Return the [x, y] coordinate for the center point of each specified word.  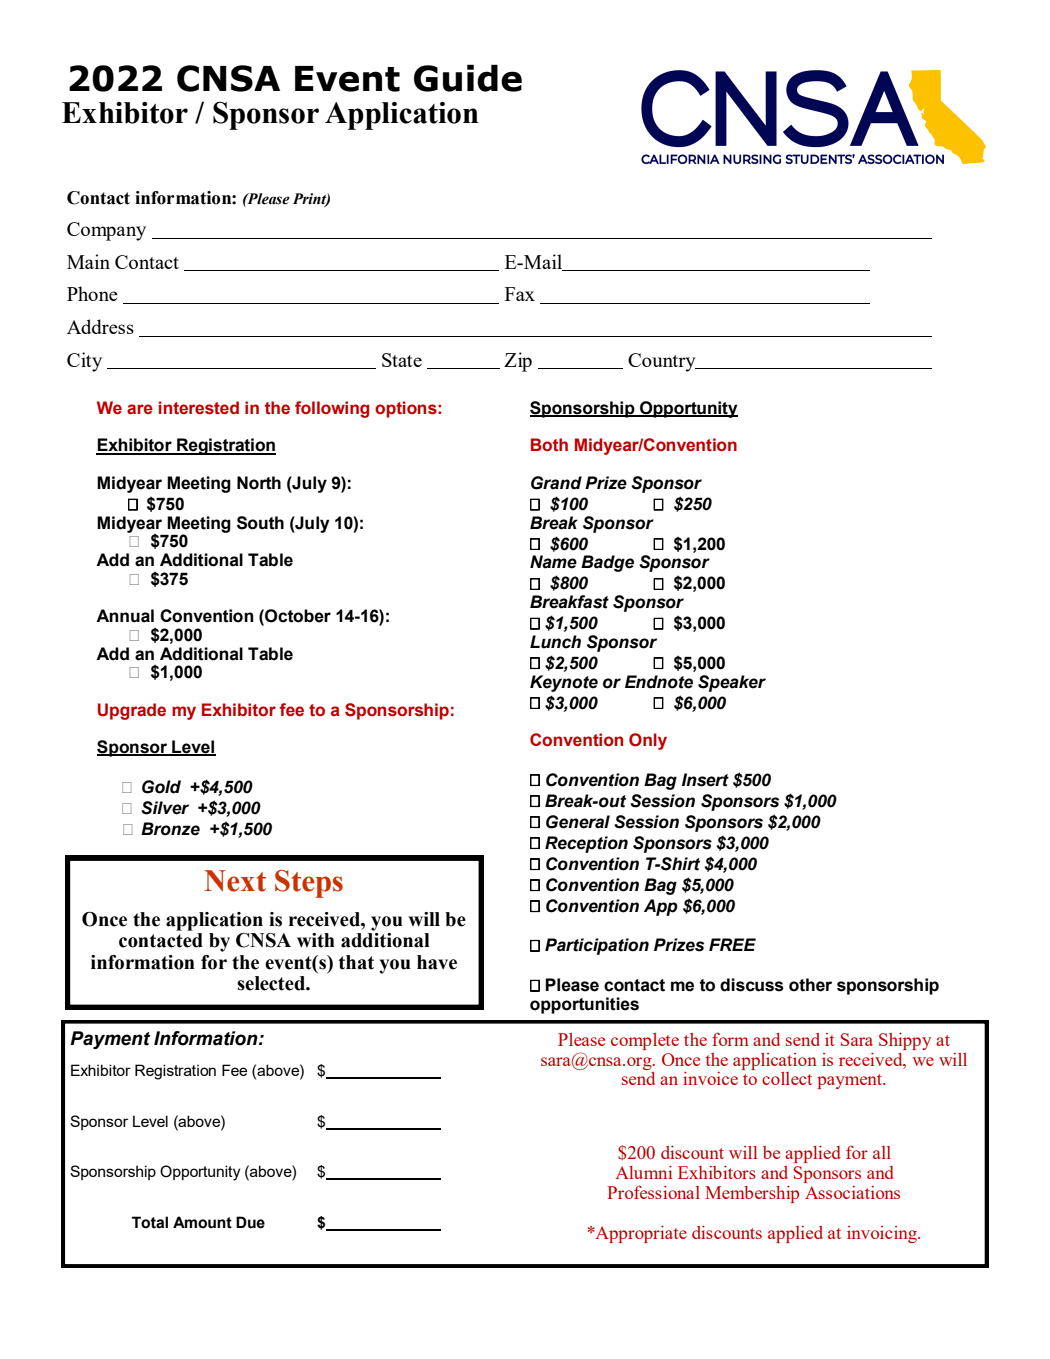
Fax [520, 294]
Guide [468, 78]
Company [106, 231]
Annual [125, 616]
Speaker [732, 683]
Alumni [643, 1172]
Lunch [555, 642]
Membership [752, 1194]
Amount [202, 1222]
